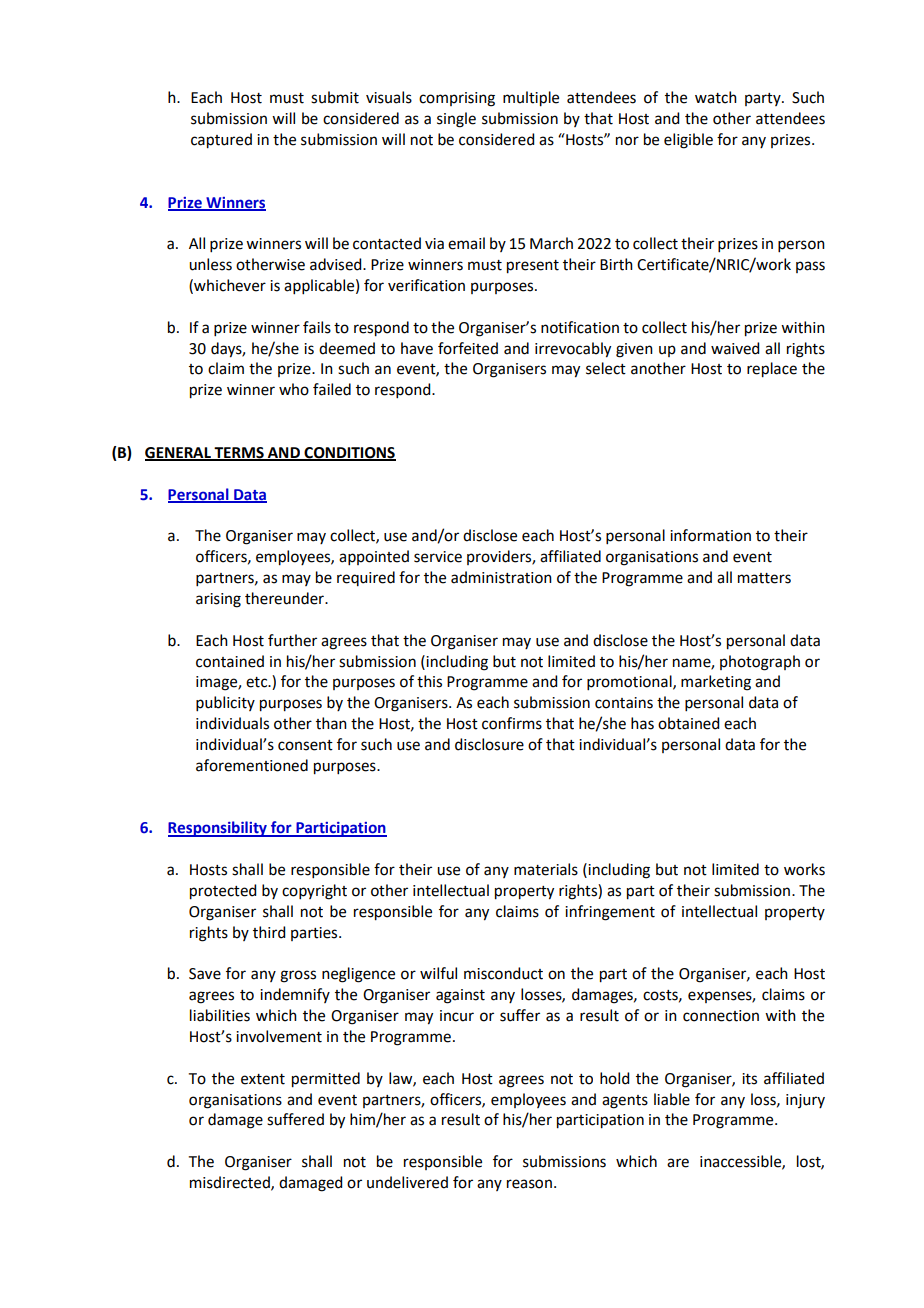 The image size is (924, 1308). Describe the element at coordinates (716, 97) in the screenshot. I see `watch` at that location.
